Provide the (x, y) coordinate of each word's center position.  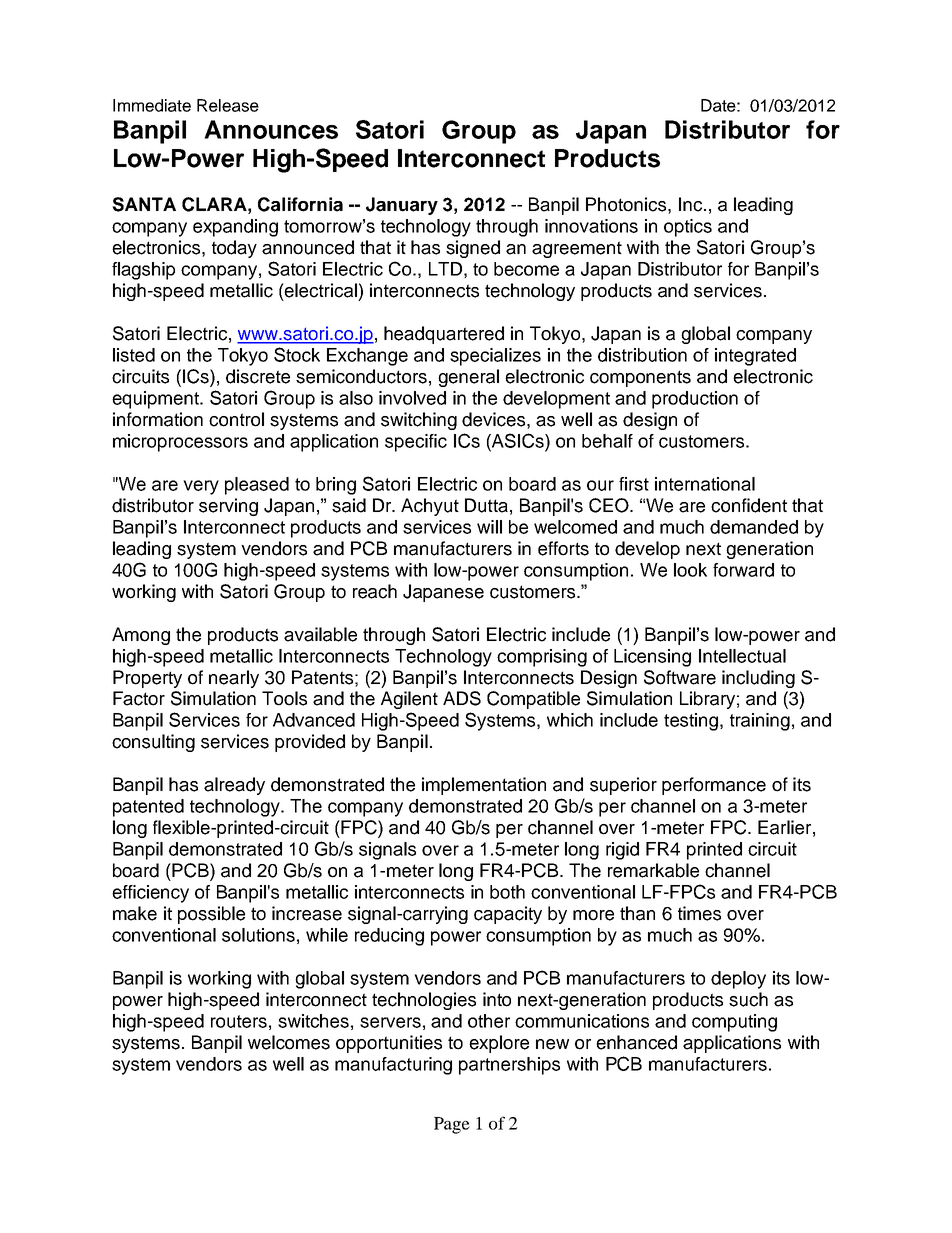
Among (141, 636)
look (690, 570)
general (468, 378)
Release (228, 105)
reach (375, 591)
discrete (258, 376)
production (695, 400)
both (507, 892)
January (402, 206)
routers (239, 1021)
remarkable (653, 870)
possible (211, 915)
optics (688, 228)
